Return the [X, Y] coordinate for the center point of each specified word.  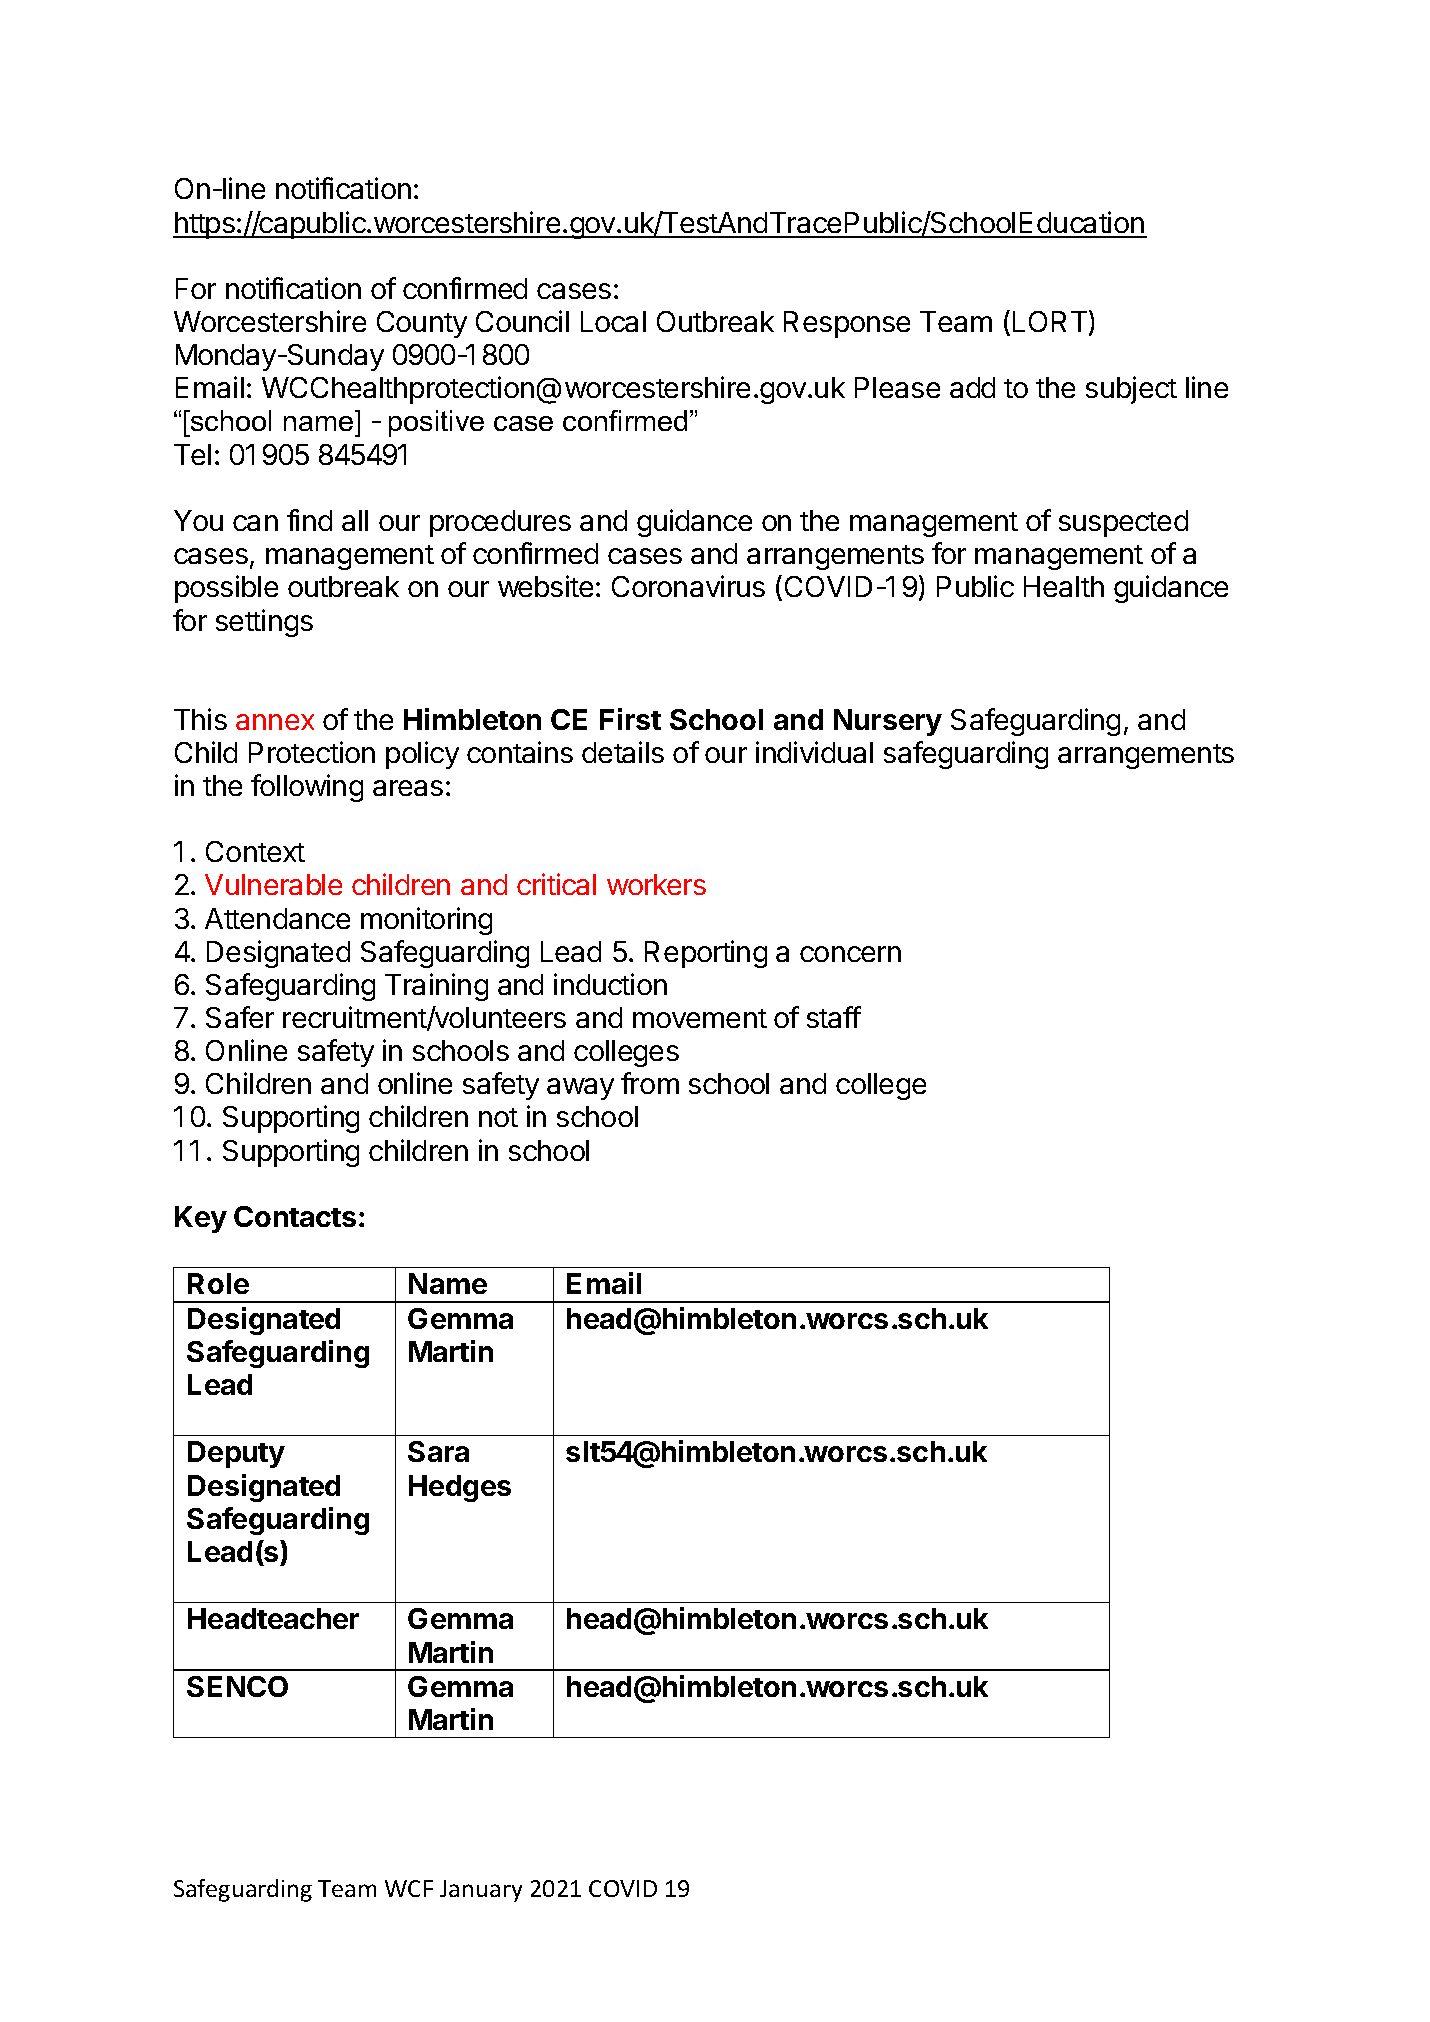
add [972, 387]
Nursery [888, 722]
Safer [240, 1017]
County [422, 324]
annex [275, 722]
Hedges [460, 1488]
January [481, 1891]
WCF [409, 1888]
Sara [438, 1451]
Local [613, 321]
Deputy [236, 1454]
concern [850, 954]
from [650, 1083]
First [630, 719]
